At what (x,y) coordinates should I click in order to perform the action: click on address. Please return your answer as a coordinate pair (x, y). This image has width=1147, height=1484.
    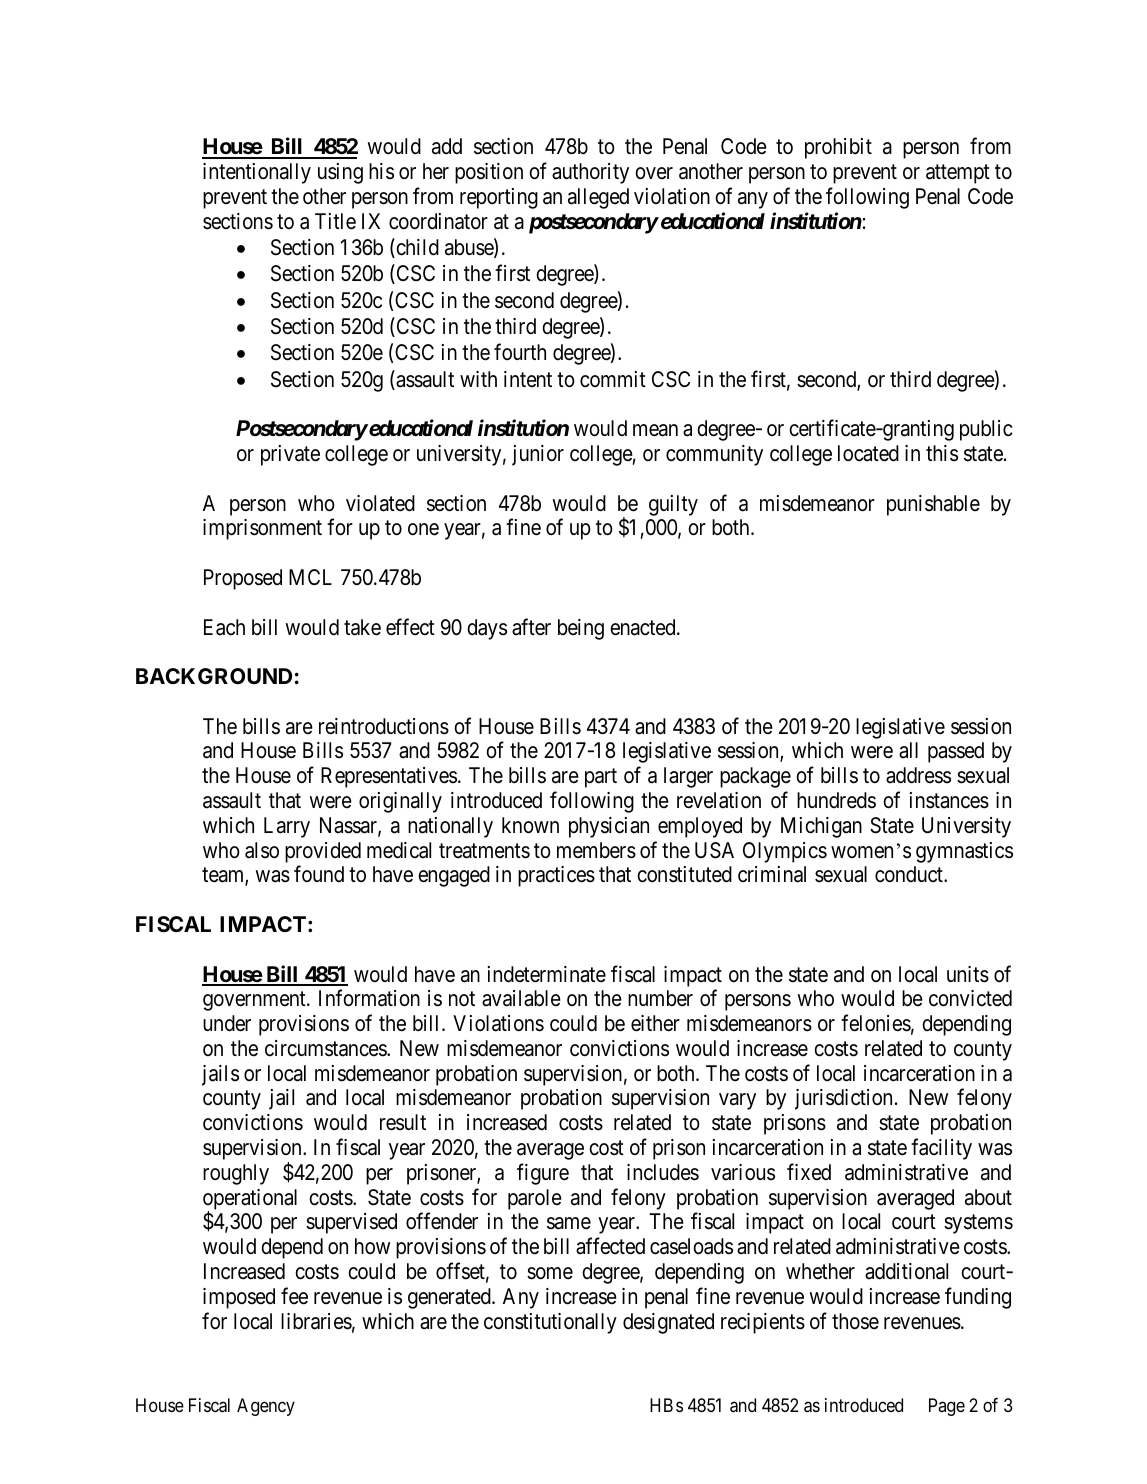
    Looking at the image, I should click on (918, 775).
